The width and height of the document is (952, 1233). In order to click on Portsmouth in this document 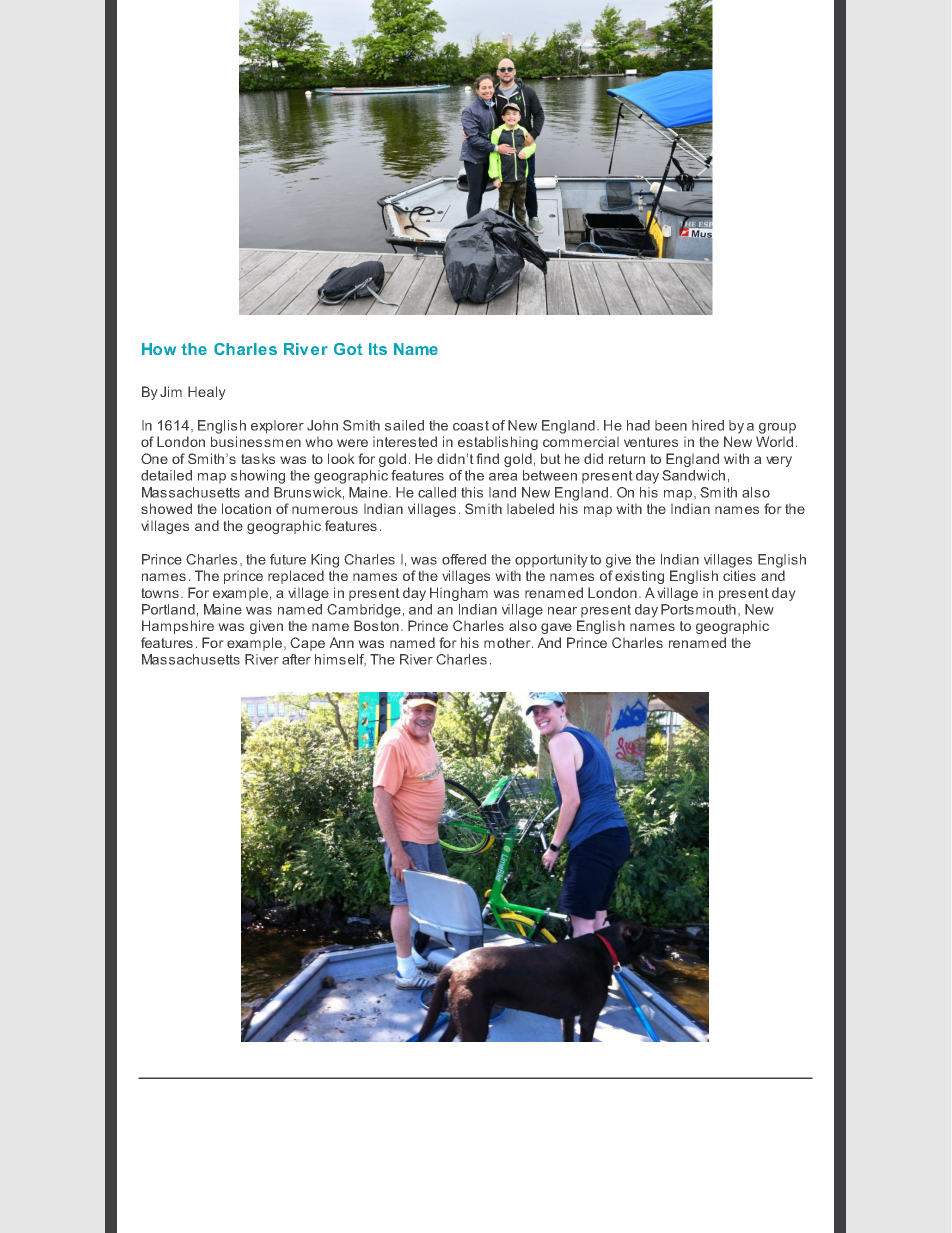, I will do `click(698, 609)`.
